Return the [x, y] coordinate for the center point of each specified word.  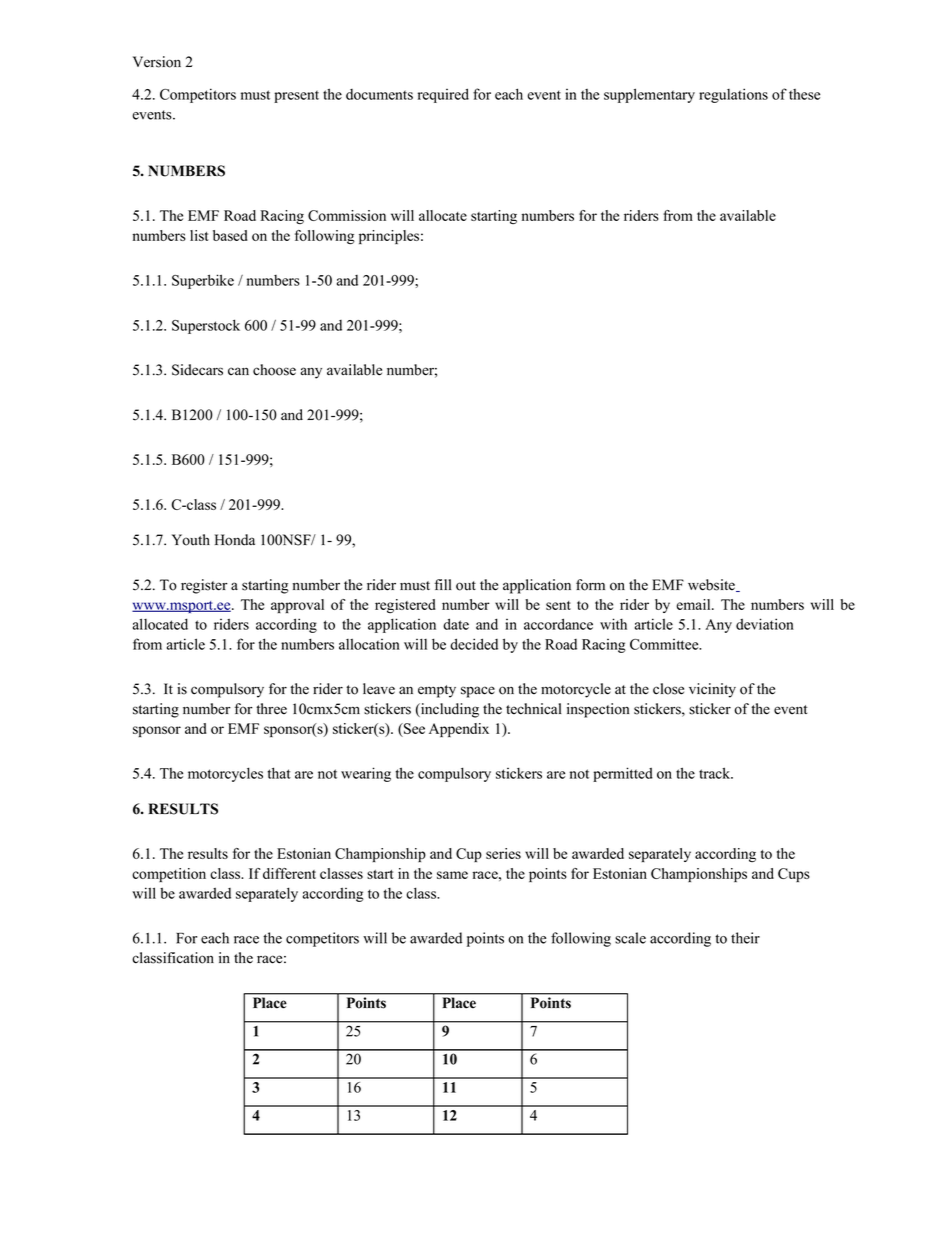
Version [157, 62]
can [238, 371]
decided [474, 644]
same [452, 875]
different [289, 873]
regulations [733, 95]
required [443, 95]
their [745, 938]
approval [297, 606]
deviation [765, 624]
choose [274, 370]
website [712, 585]
